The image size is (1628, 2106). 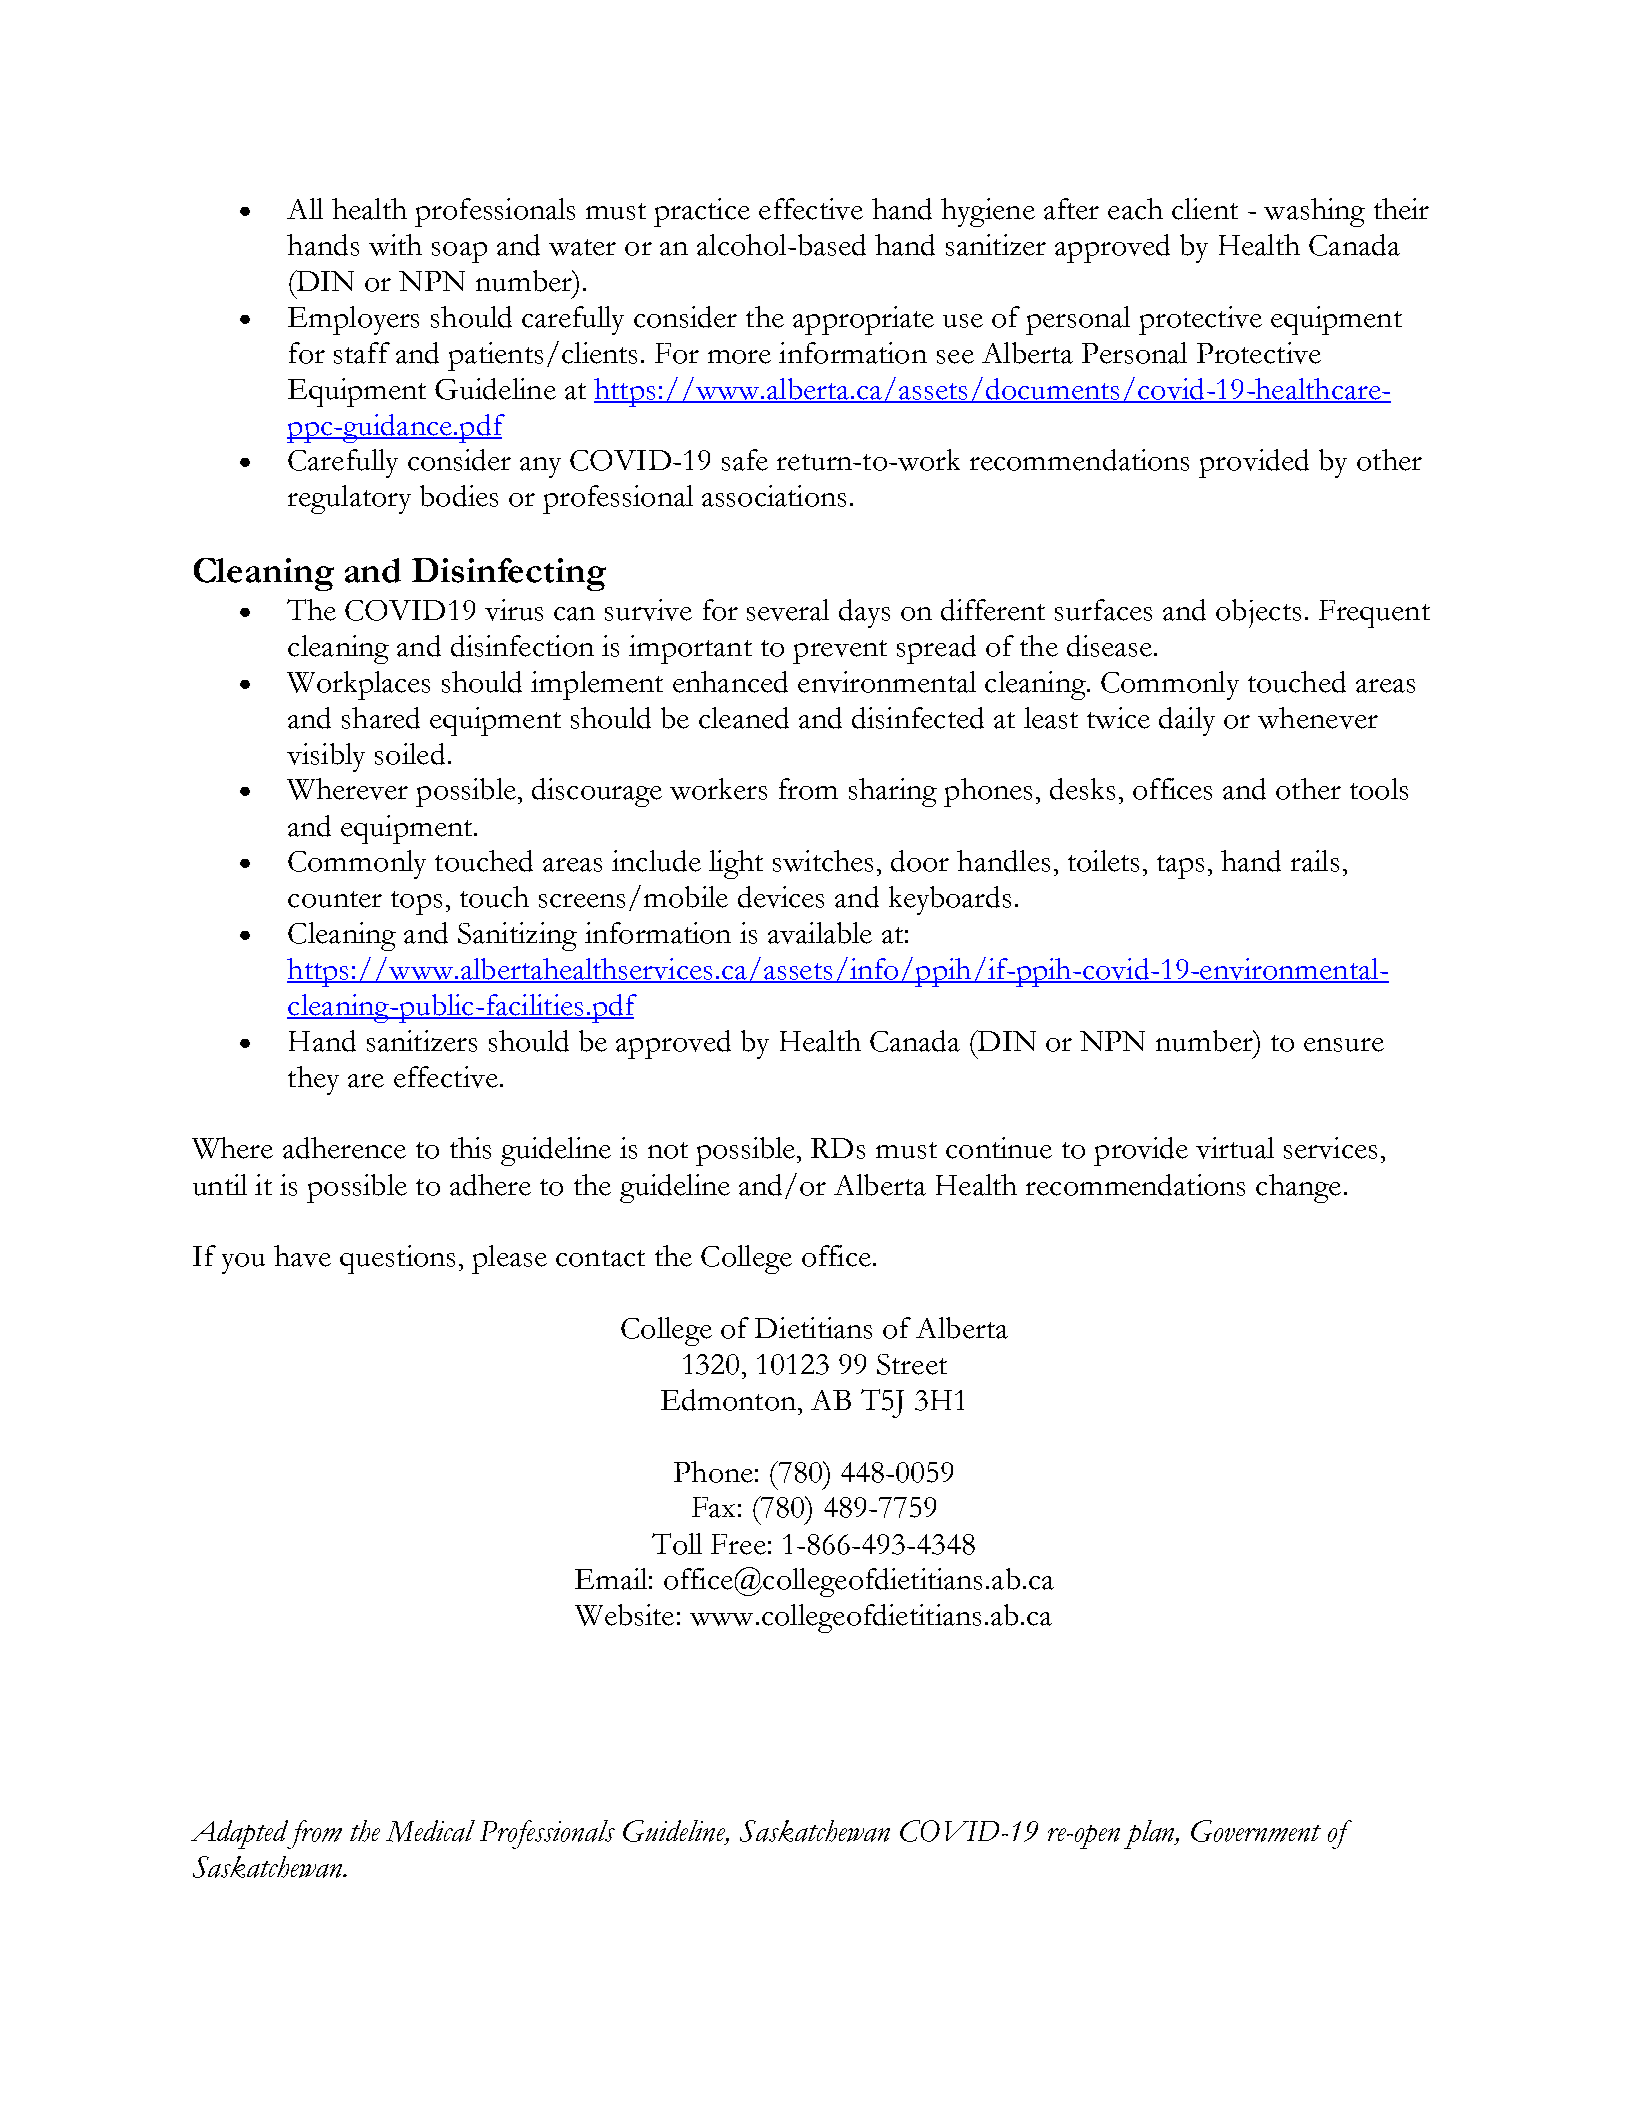 I want to click on Medical, so click(x=430, y=1831).
